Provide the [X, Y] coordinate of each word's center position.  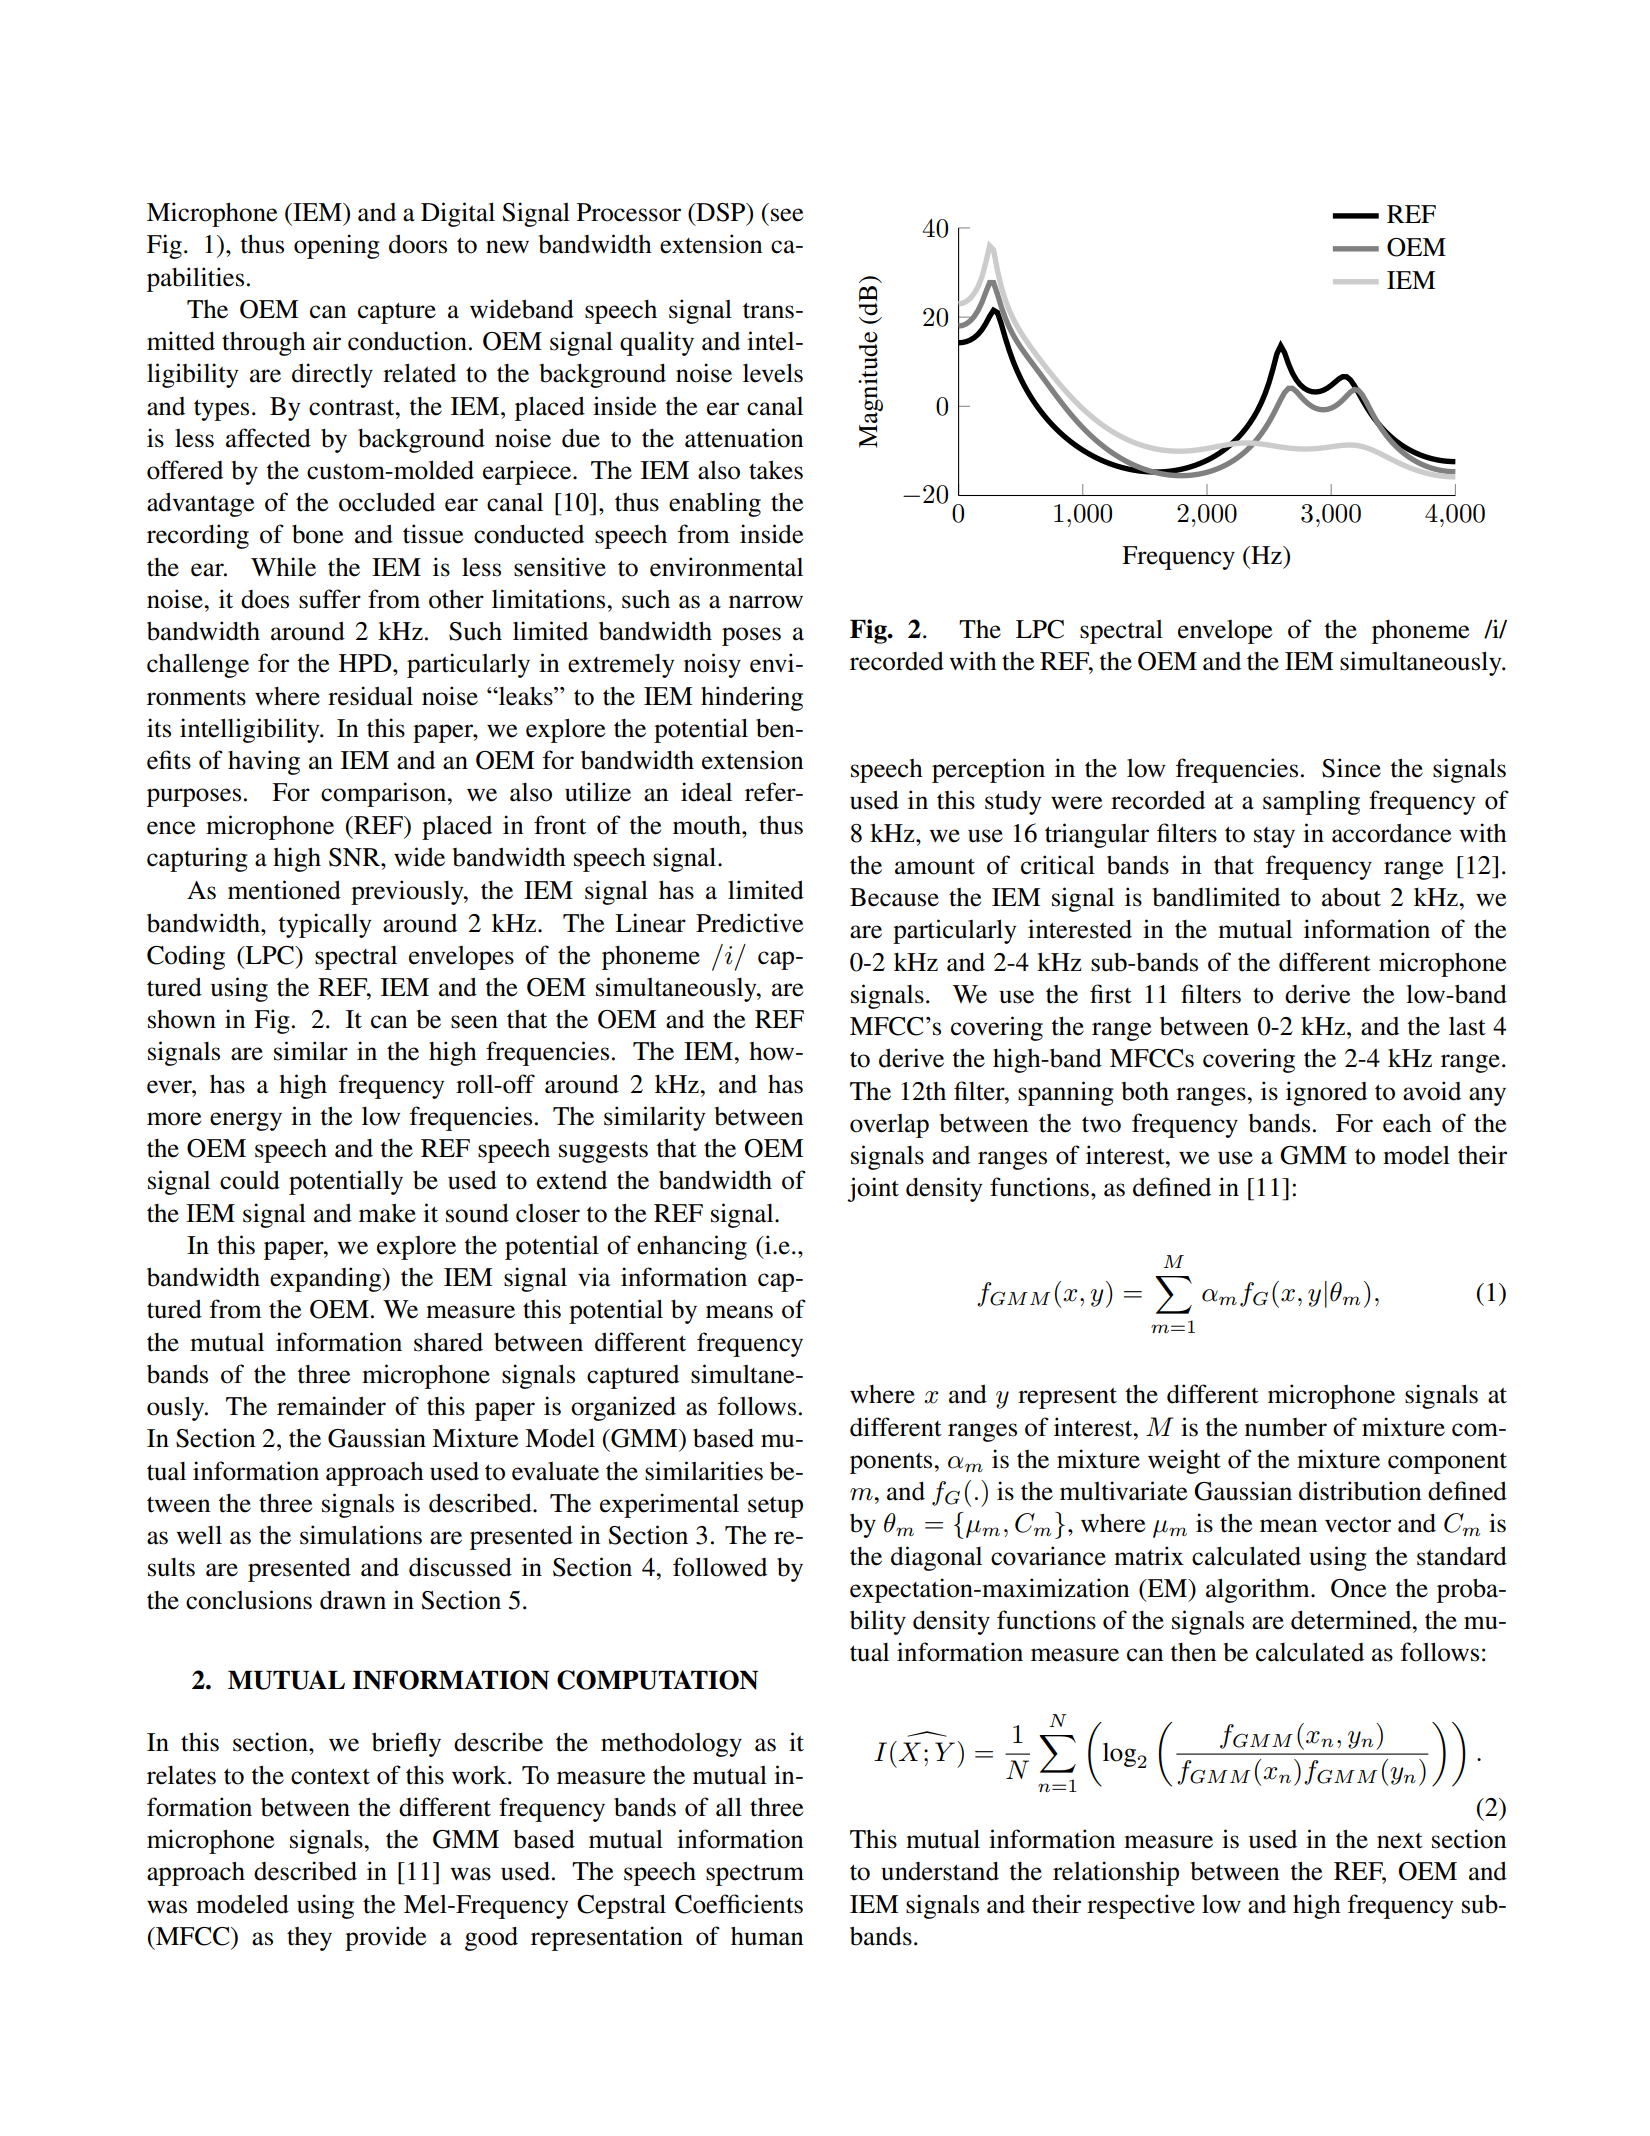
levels [773, 373]
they [309, 1939]
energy [246, 1121]
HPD [366, 663]
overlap [889, 1126]
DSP [721, 212]
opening [337, 246]
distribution [1360, 1491]
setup [775, 1507]
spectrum [755, 1875]
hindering [752, 698]
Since [1351, 768]
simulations [361, 1535]
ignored [1326, 1093]
